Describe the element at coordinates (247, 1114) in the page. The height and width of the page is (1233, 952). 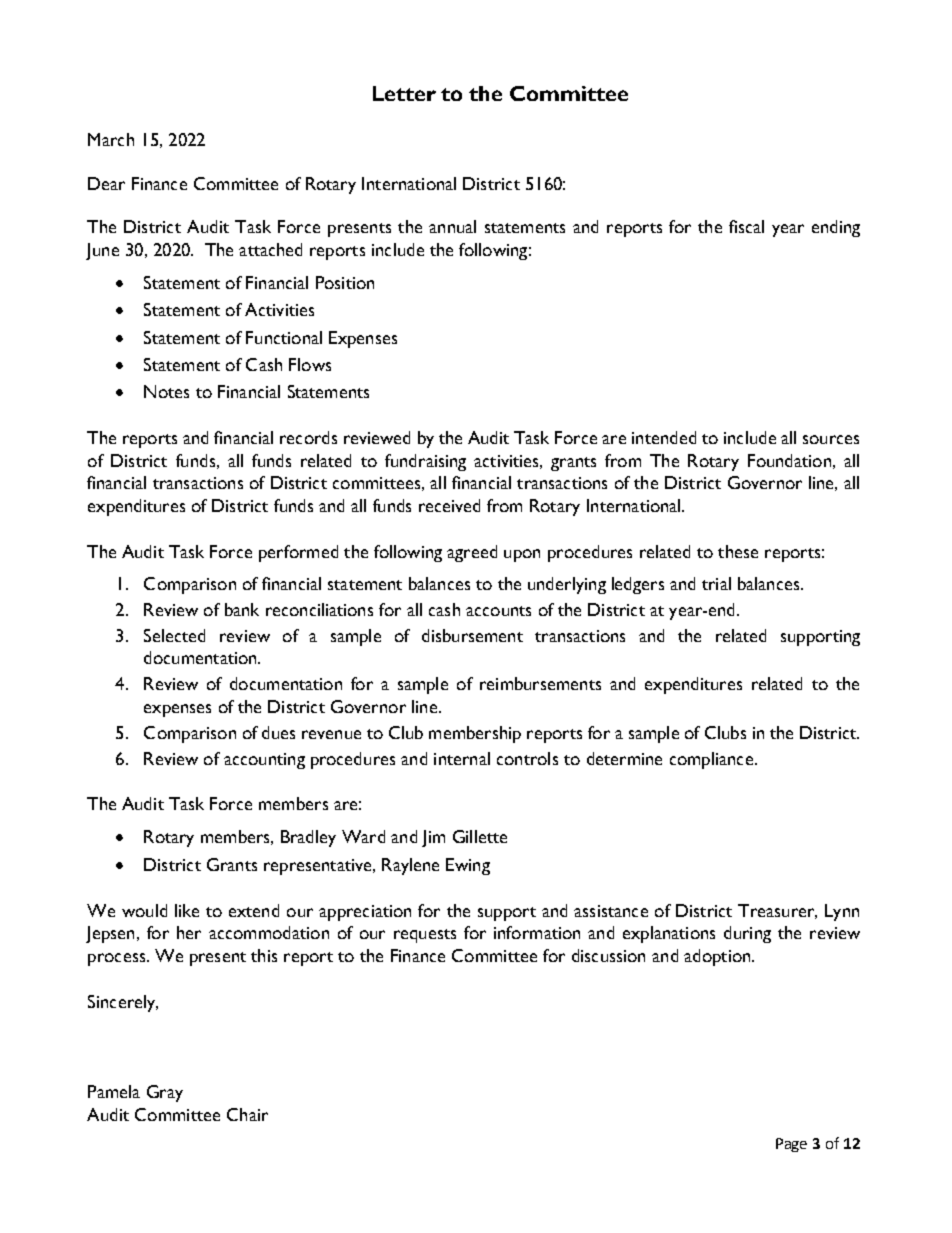
I see `Chair` at that location.
